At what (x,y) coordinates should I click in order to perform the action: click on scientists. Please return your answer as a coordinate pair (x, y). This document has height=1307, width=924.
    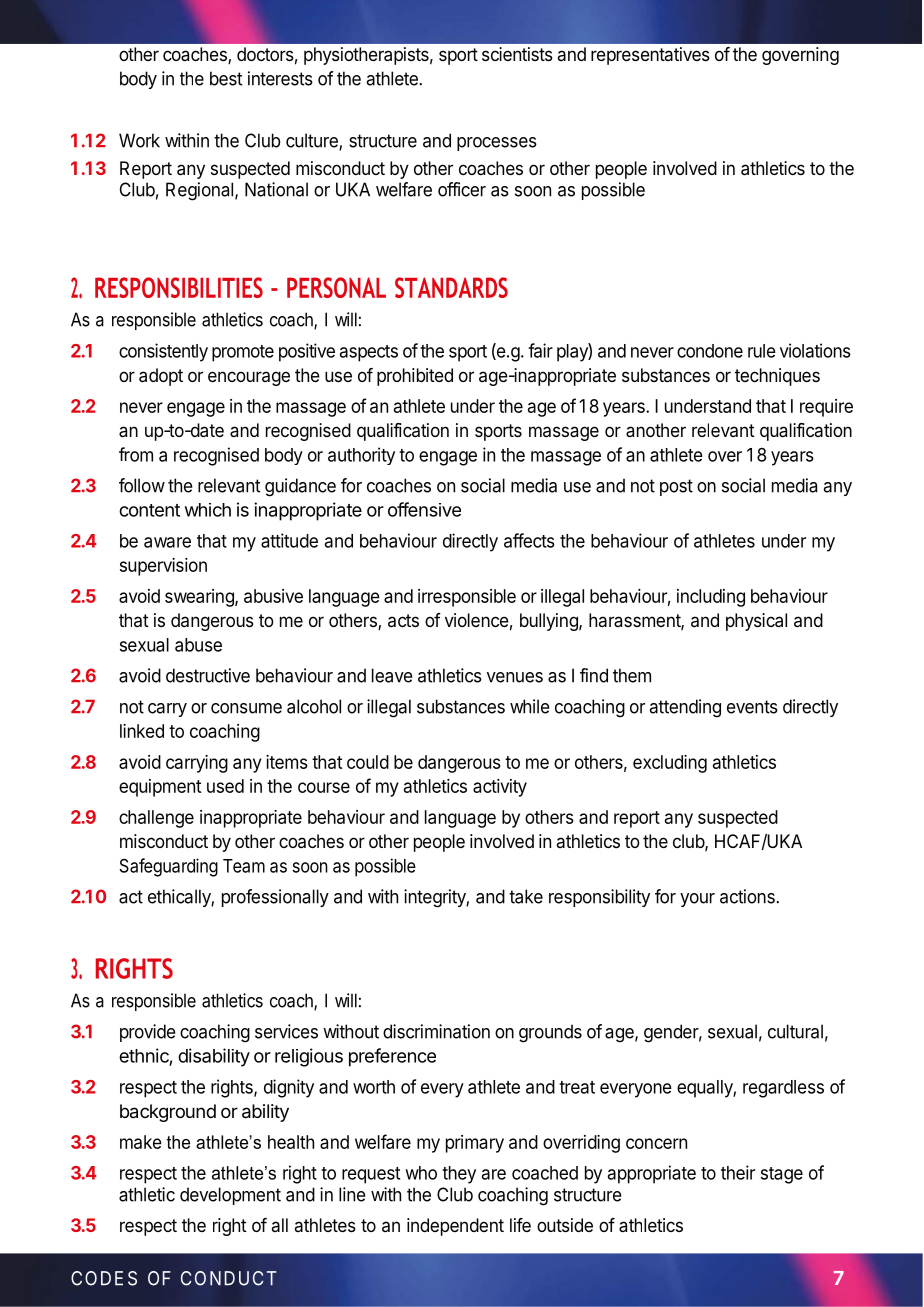
    Looking at the image, I should click on (517, 54).
